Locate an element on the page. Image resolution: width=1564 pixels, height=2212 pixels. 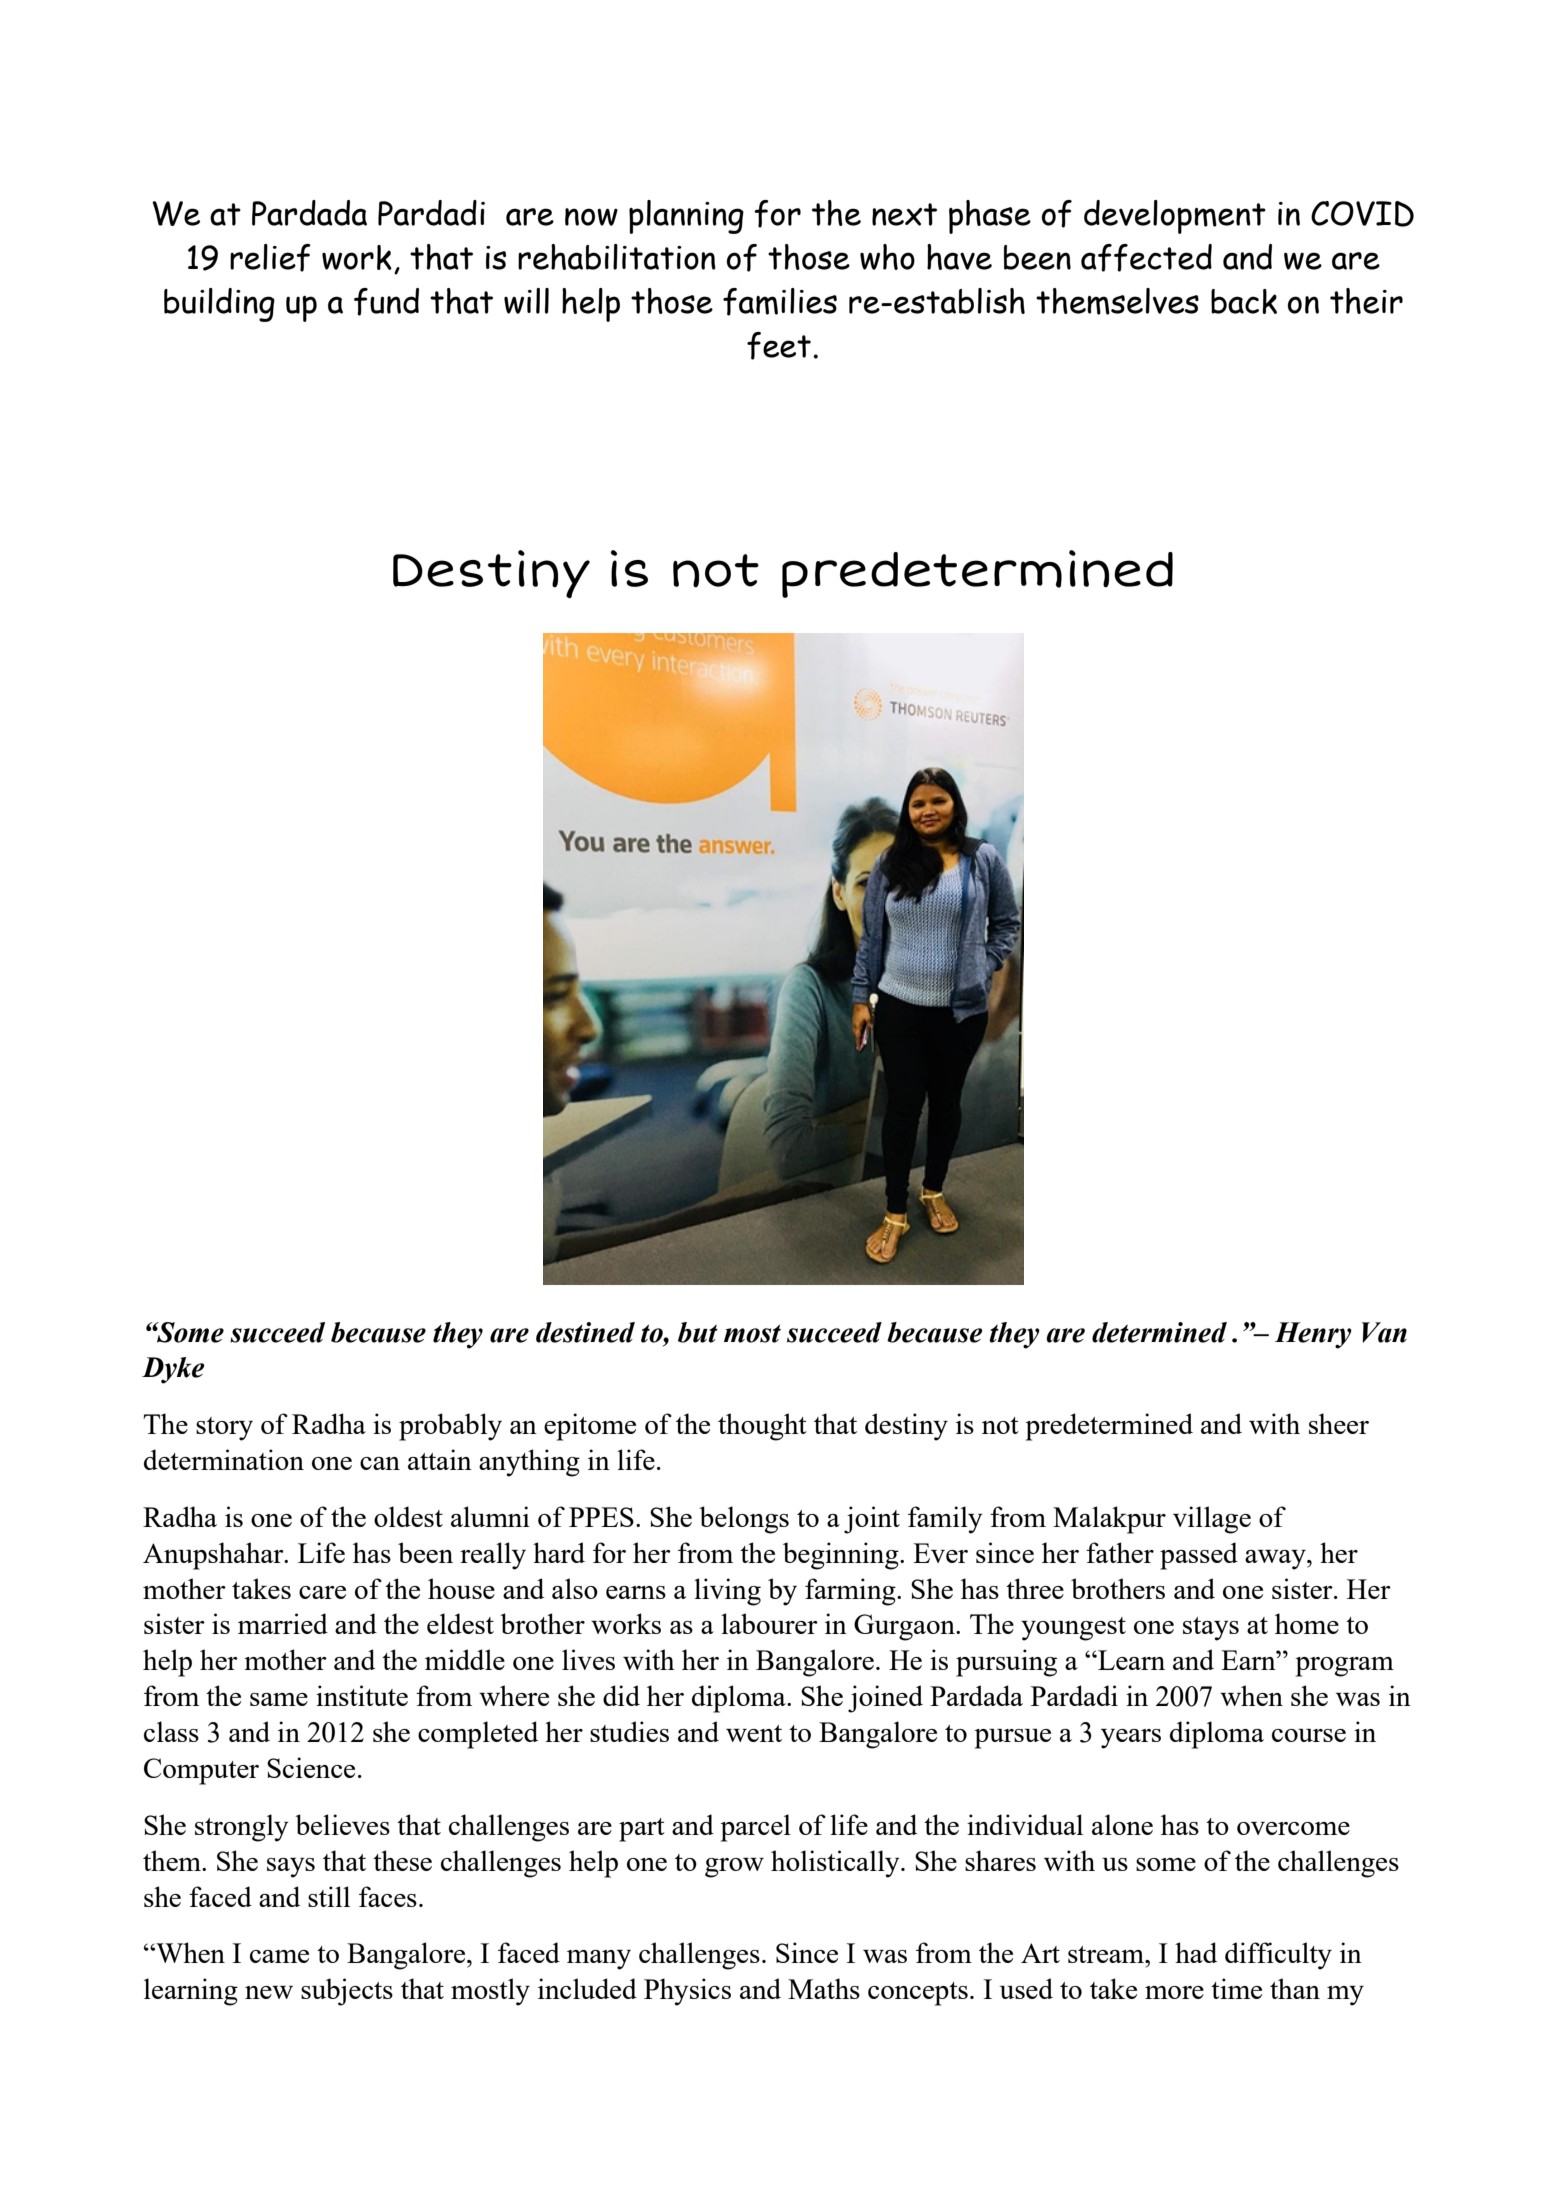
relief is located at coordinates (270, 258).
